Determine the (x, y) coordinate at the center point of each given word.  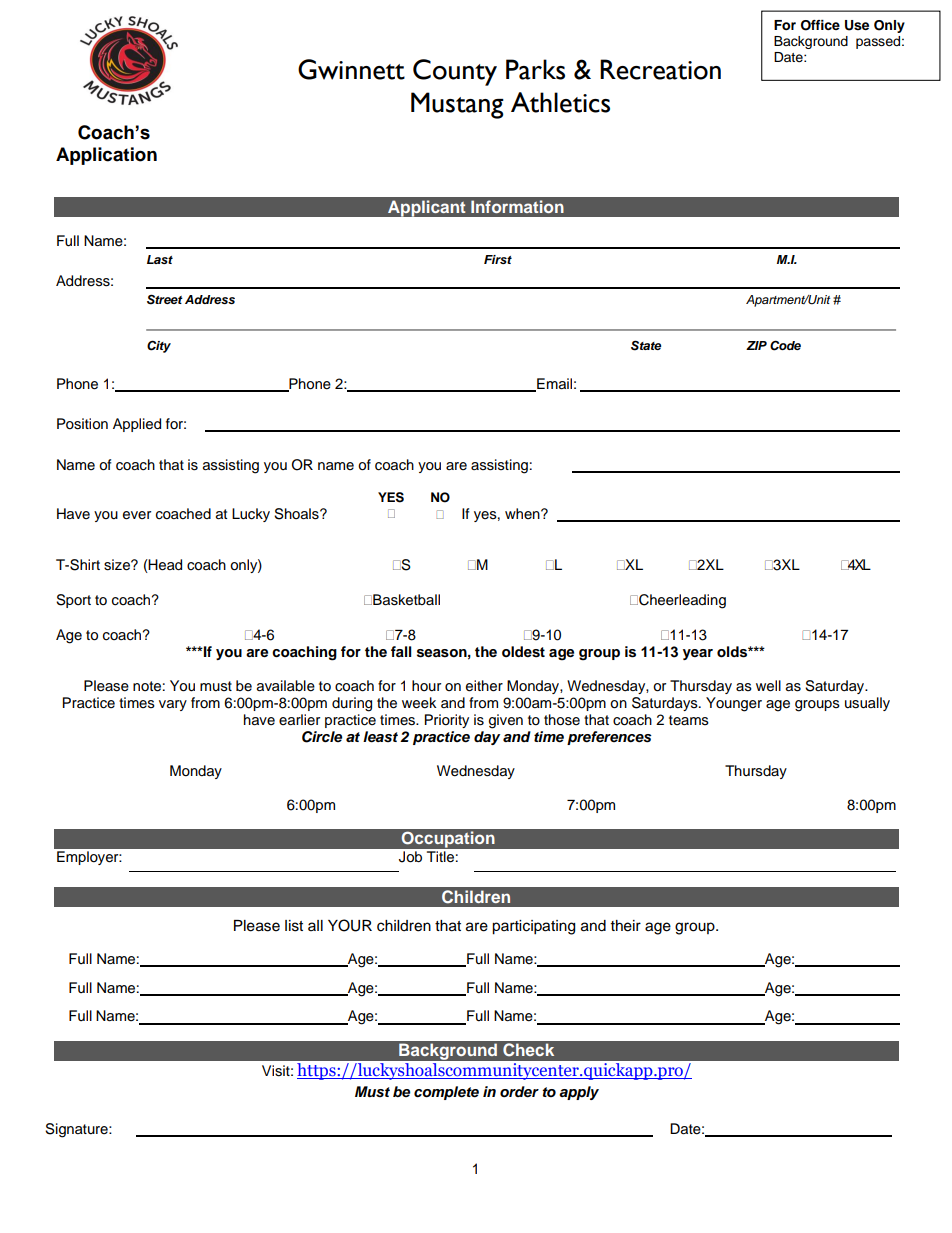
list (294, 926)
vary (173, 705)
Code (785, 345)
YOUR (350, 925)
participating (533, 927)
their (626, 926)
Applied (137, 425)
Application (106, 156)
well (768, 686)
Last (160, 259)
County (455, 72)
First (498, 259)
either (484, 686)
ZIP (756, 345)
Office (820, 25)
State (646, 345)
